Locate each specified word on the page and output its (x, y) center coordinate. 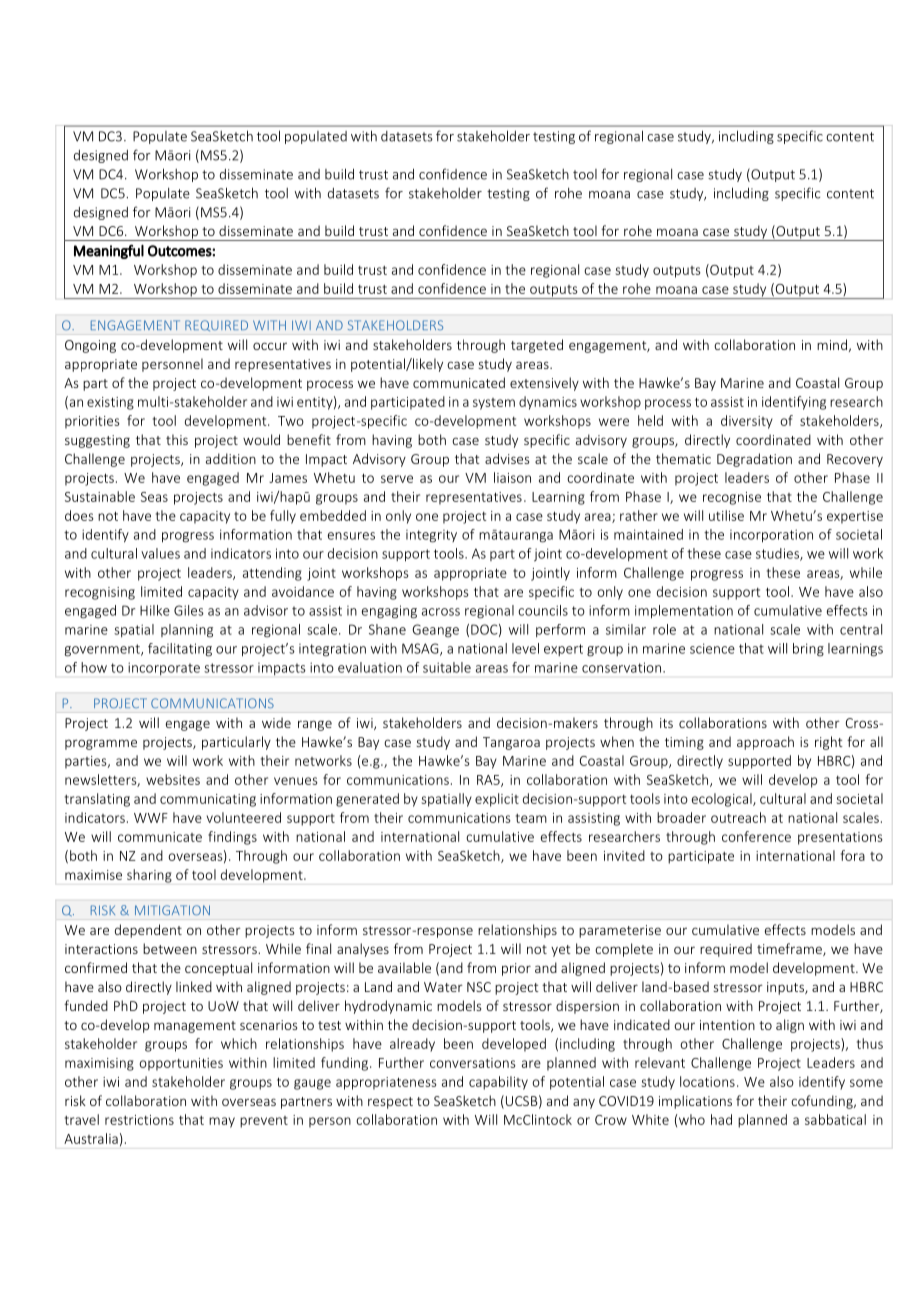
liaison (512, 477)
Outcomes (180, 251)
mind (832, 344)
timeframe (790, 949)
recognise (732, 498)
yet (561, 951)
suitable (447, 667)
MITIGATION (172, 910)
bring (808, 650)
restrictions (139, 1120)
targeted (537, 346)
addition (231, 458)
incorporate (164, 668)
